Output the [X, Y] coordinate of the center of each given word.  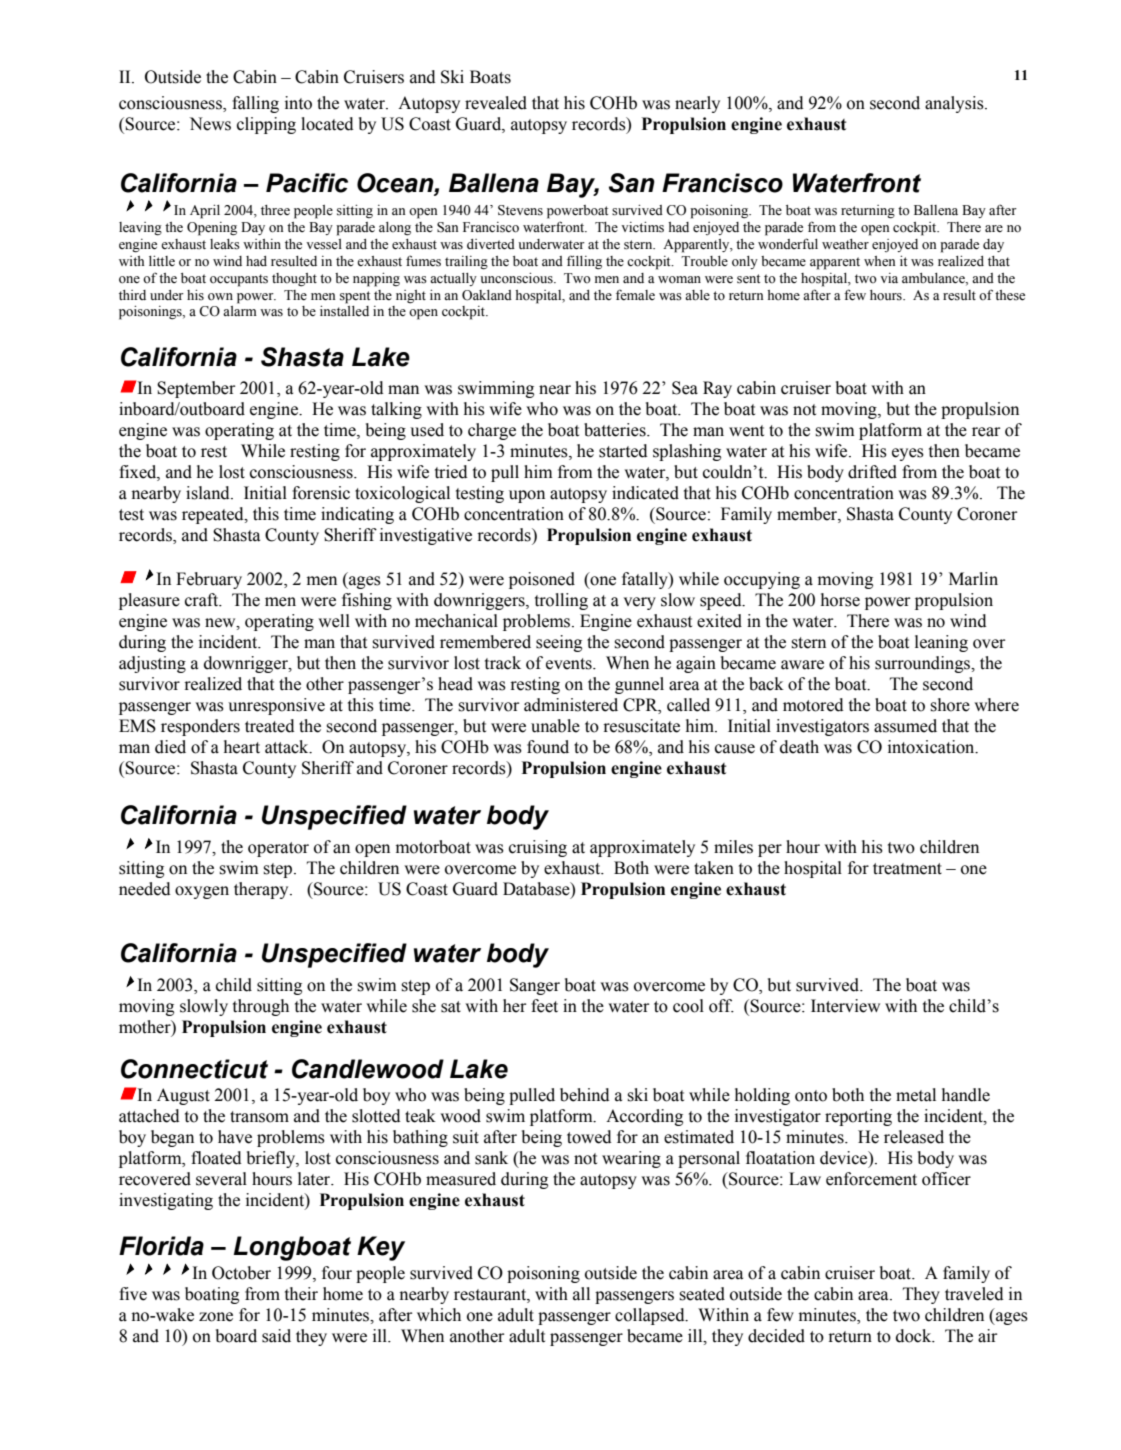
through [261, 1007]
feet [544, 1006]
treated [270, 726]
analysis [955, 104]
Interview [845, 1006]
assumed [905, 726]
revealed [496, 103]
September [196, 389]
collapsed [651, 1316]
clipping [266, 125]
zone [216, 1317]
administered [571, 705]
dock [915, 1336]
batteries [616, 430]
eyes [908, 454]
